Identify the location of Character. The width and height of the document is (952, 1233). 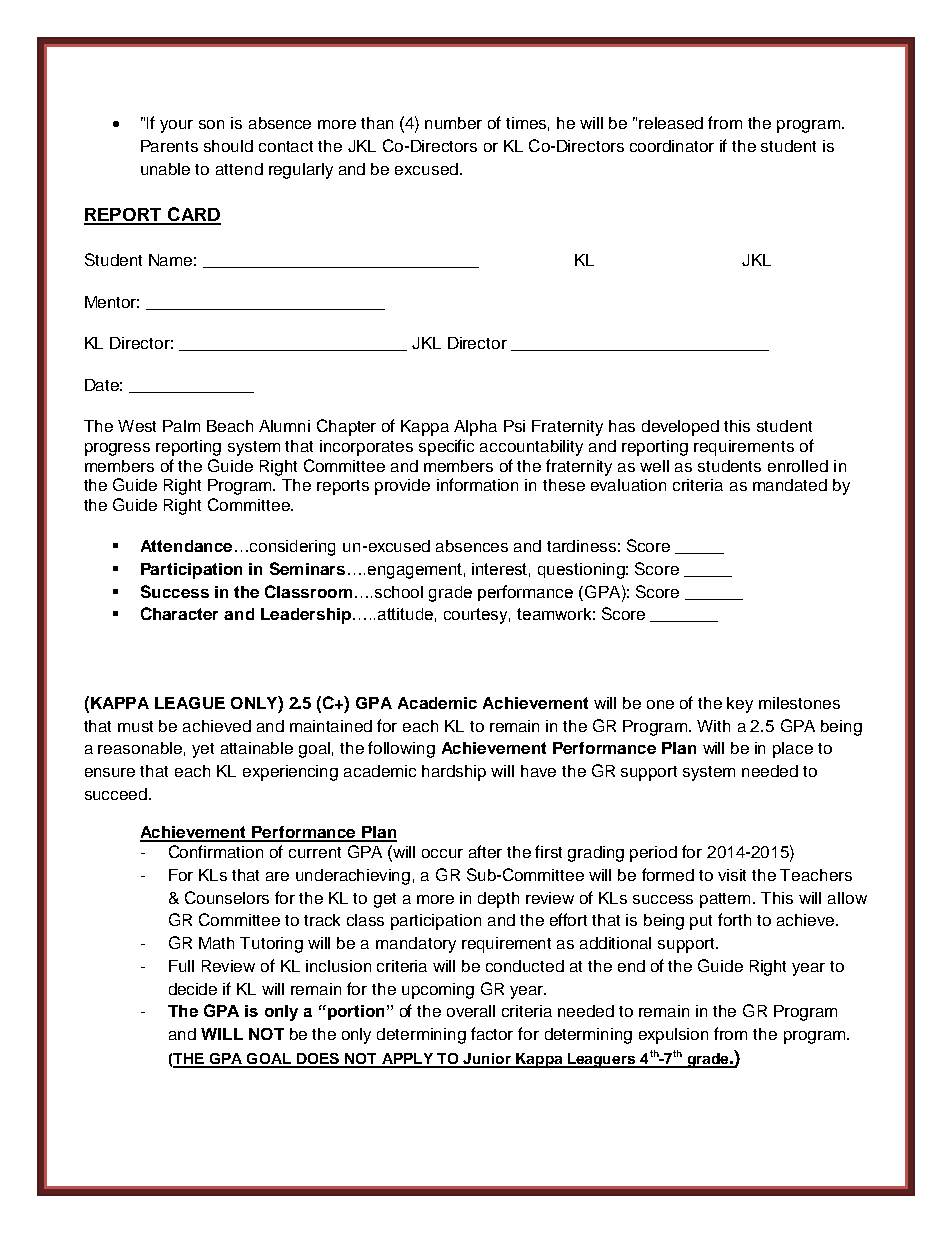
(179, 613).
